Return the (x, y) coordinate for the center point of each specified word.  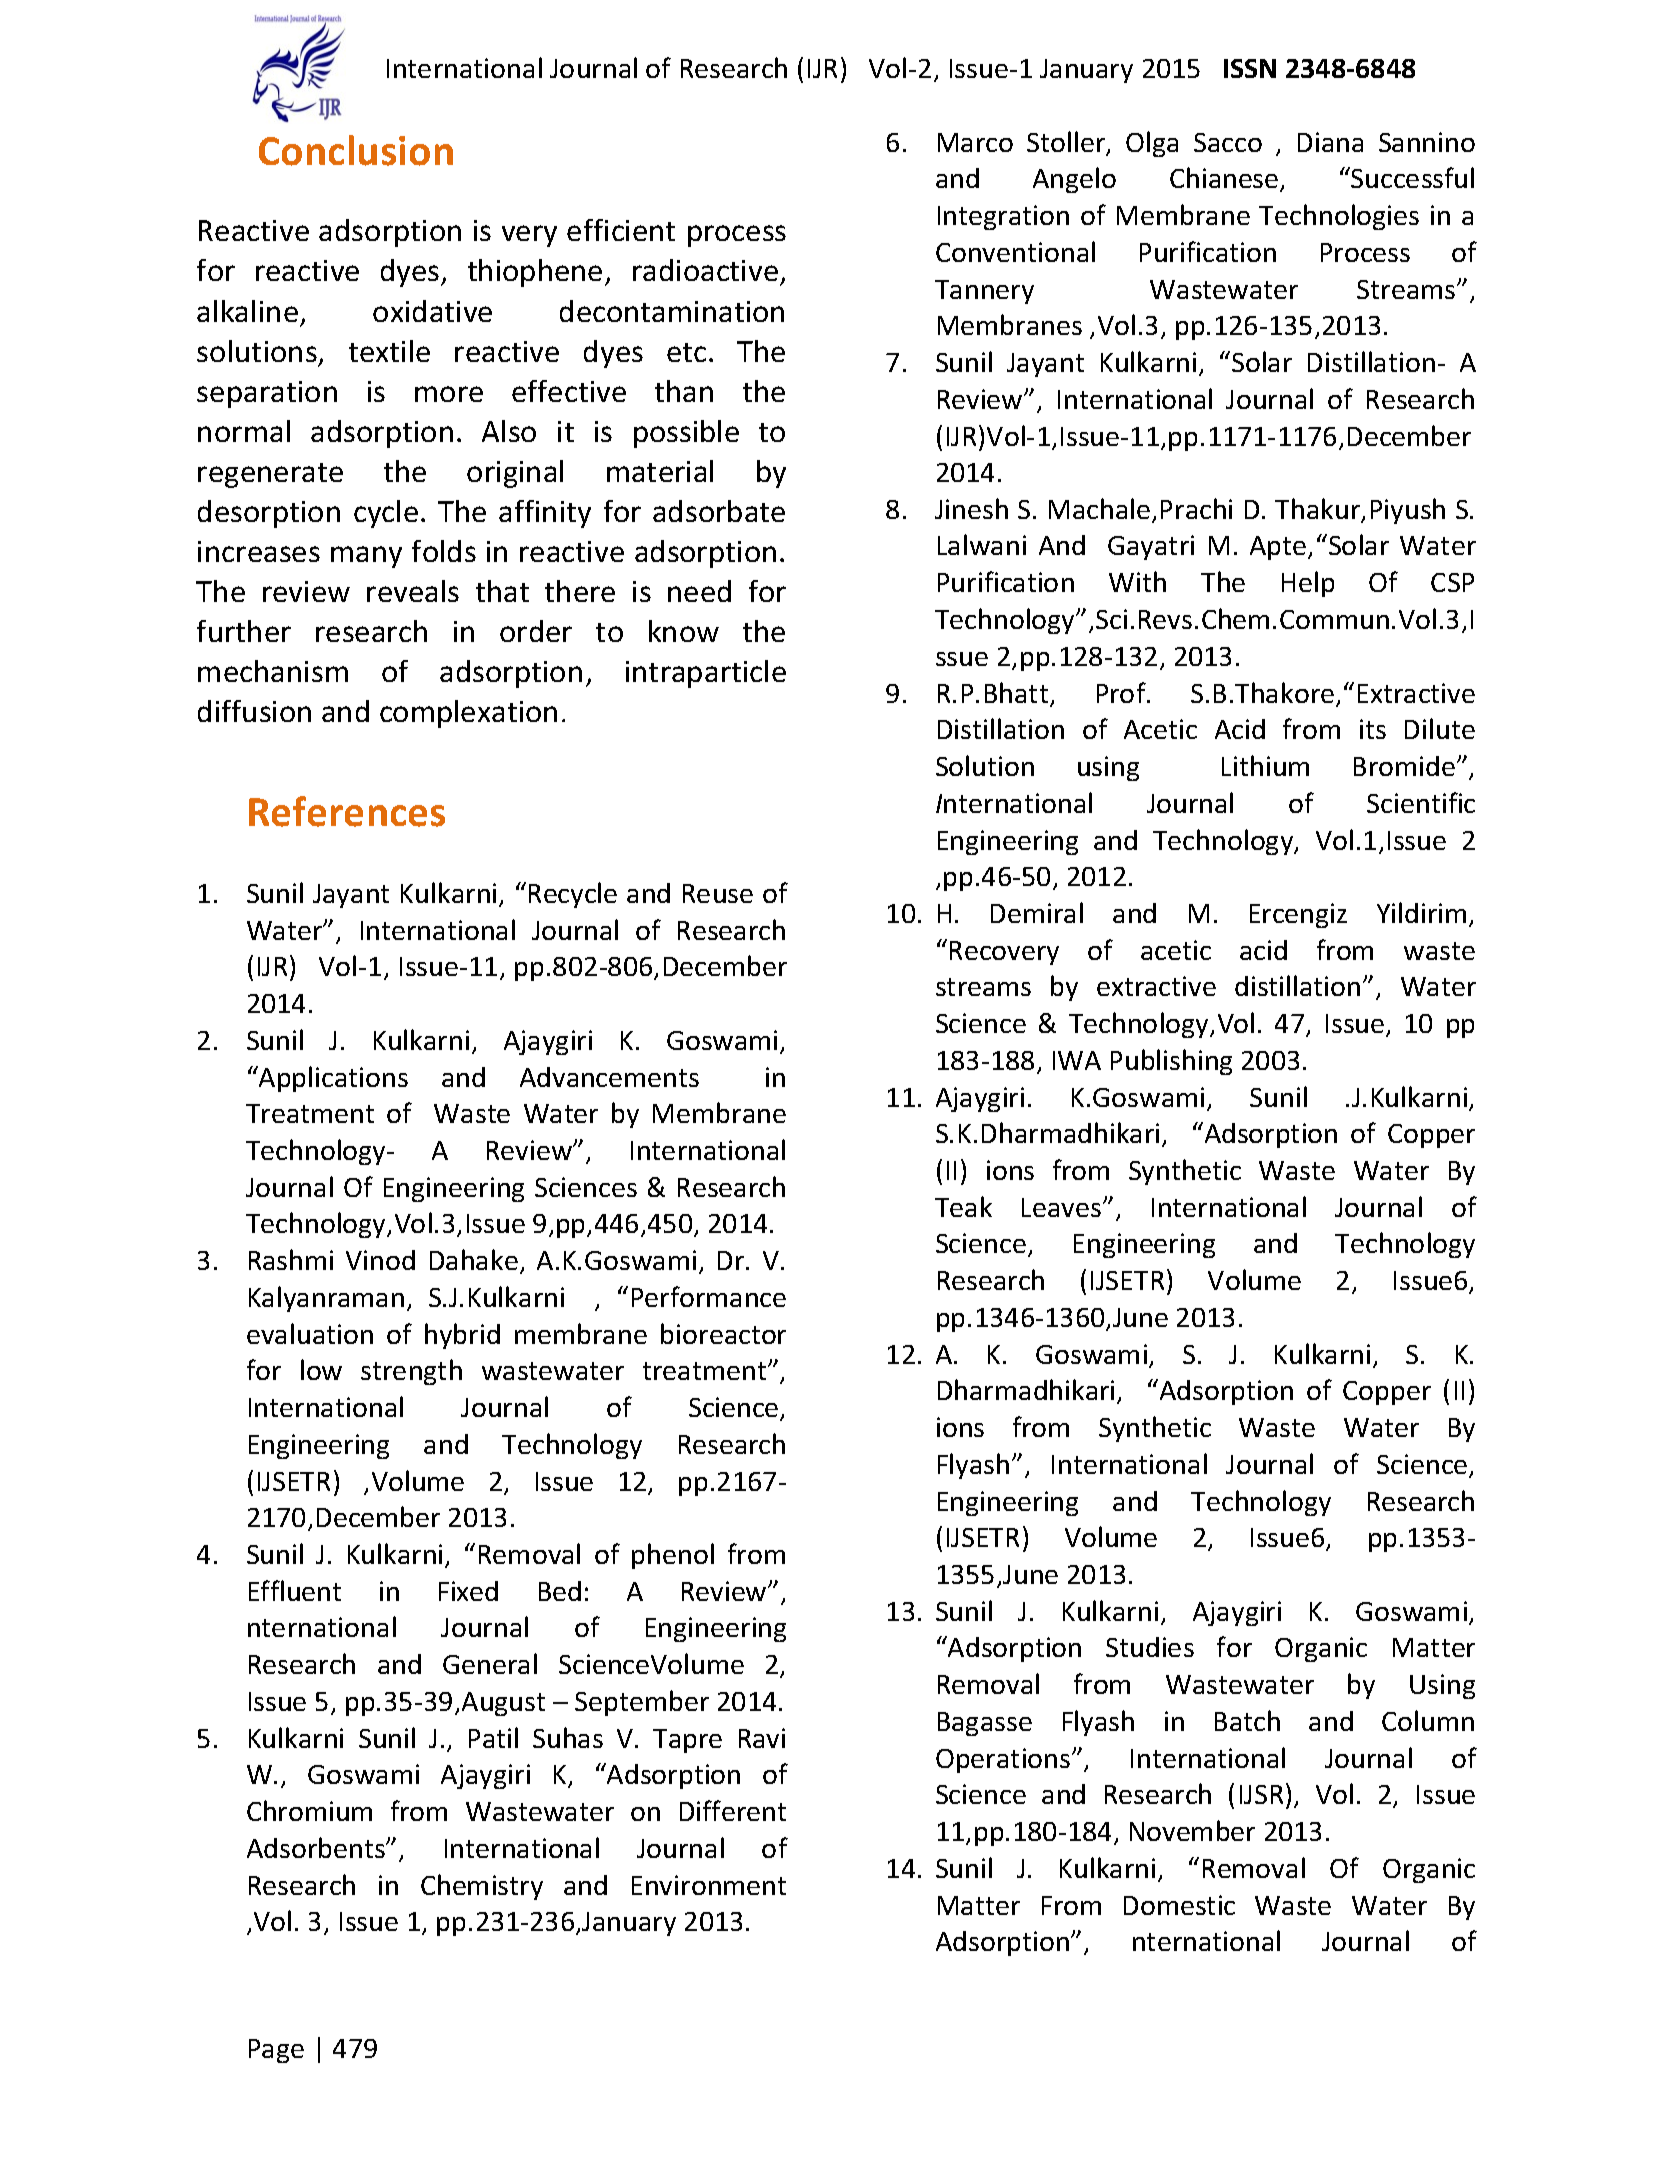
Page (276, 2051)
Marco (975, 142)
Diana (1330, 142)
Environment (709, 1885)
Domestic (1179, 1905)
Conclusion (356, 150)
